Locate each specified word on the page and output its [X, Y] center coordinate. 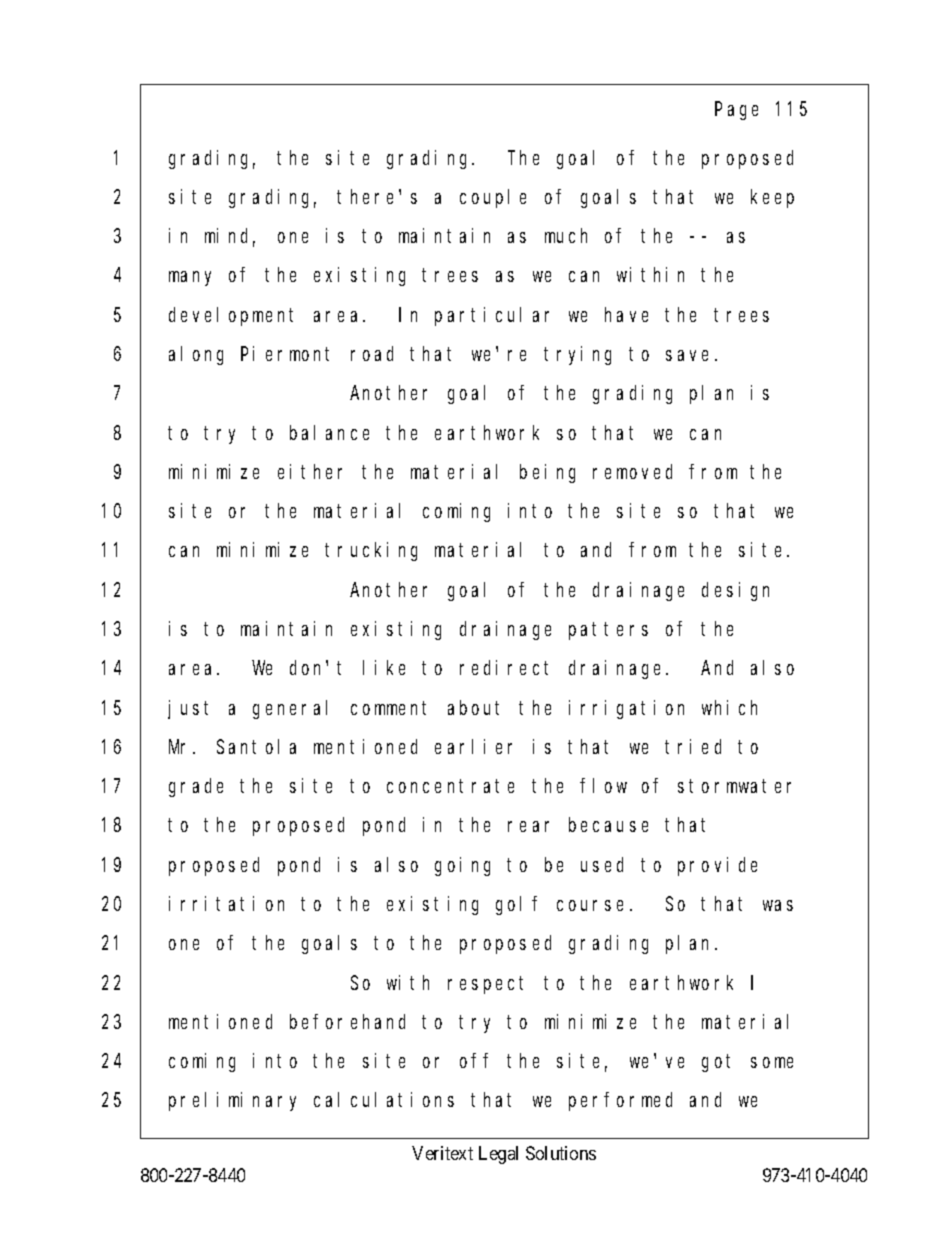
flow [603, 785]
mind [230, 237]
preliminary [232, 1101]
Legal [498, 1155]
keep [772, 198]
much [566, 235]
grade [196, 787]
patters [608, 631]
